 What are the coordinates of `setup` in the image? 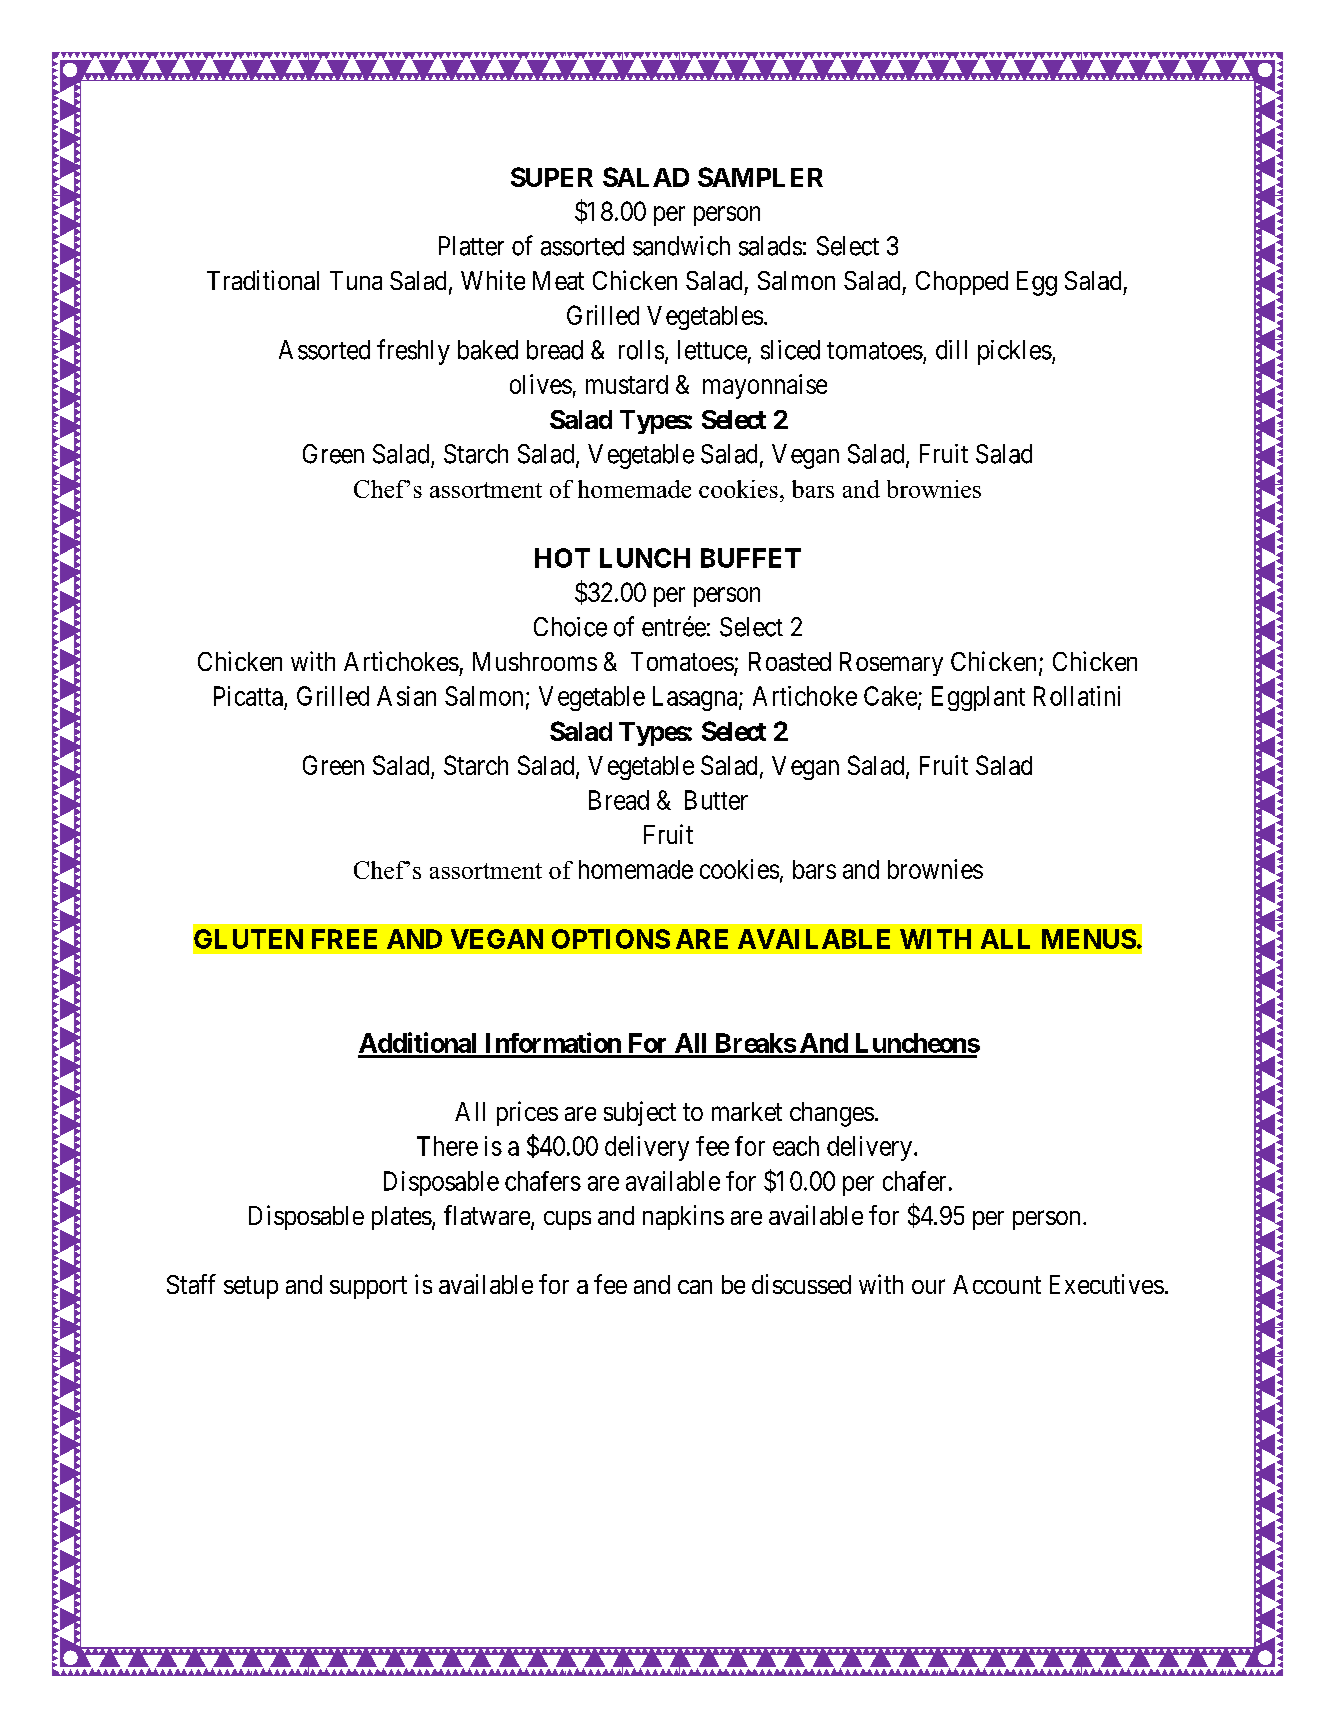 It's located at (251, 1287).
